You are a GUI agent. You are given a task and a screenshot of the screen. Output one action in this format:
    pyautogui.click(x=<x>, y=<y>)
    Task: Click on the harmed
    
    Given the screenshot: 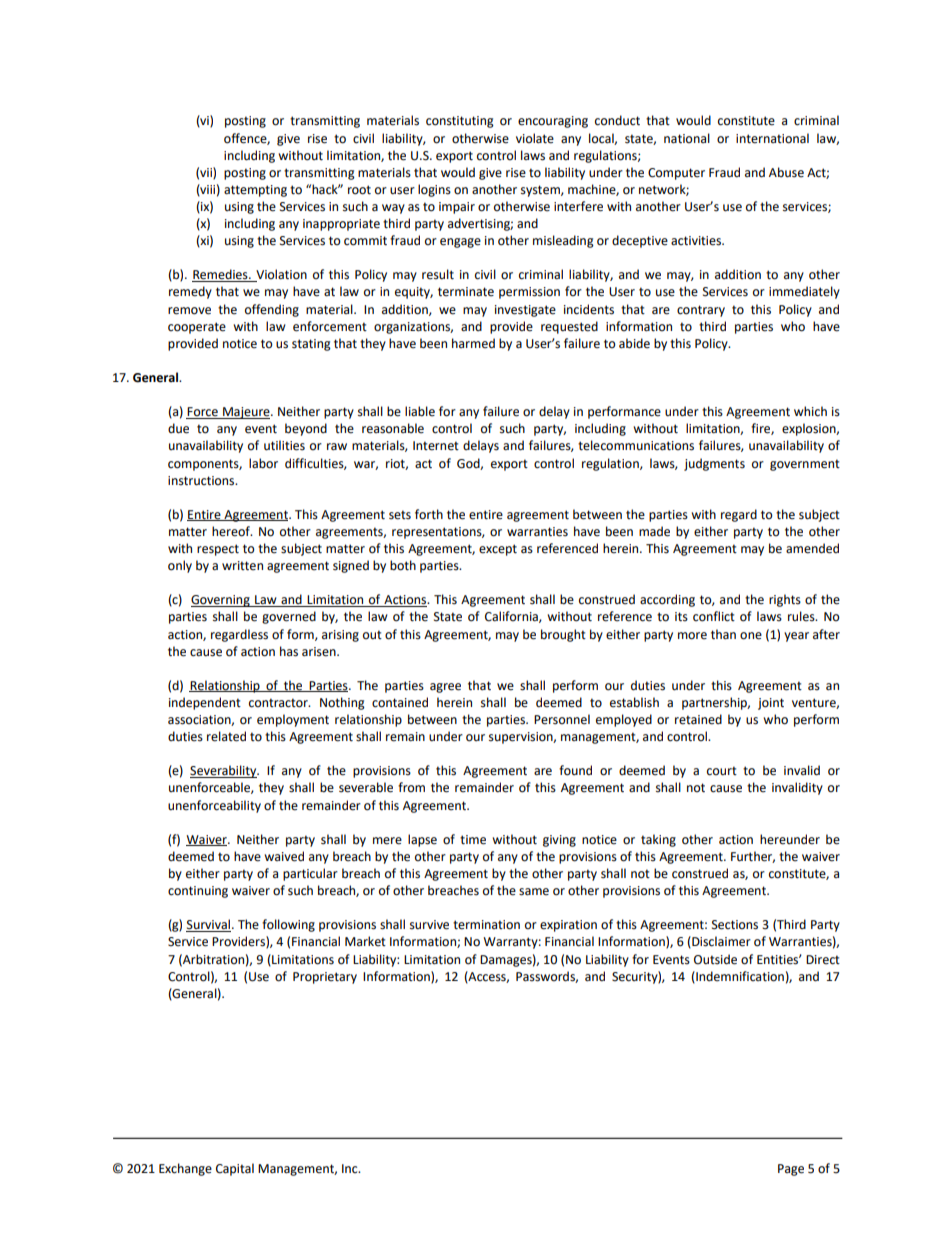 What is the action you would take?
    pyautogui.click(x=473, y=343)
